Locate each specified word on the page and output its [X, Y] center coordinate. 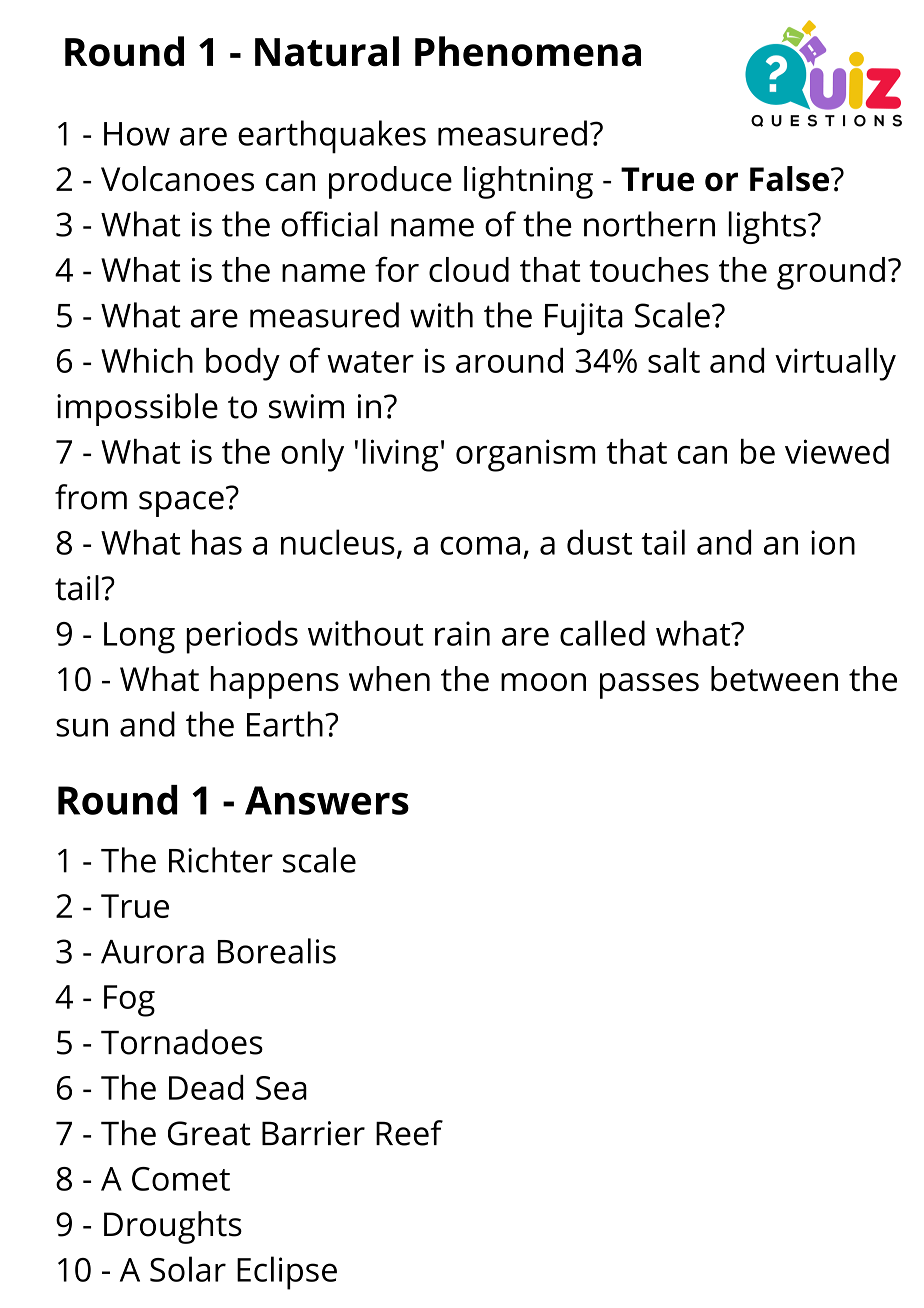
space [181, 504]
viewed [837, 451]
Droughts [173, 1227]
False [789, 178]
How [137, 134]
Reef [409, 1133]
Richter [221, 860]
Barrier [313, 1133]
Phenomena [528, 51]
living [400, 455]
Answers [327, 800]
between [774, 678]
